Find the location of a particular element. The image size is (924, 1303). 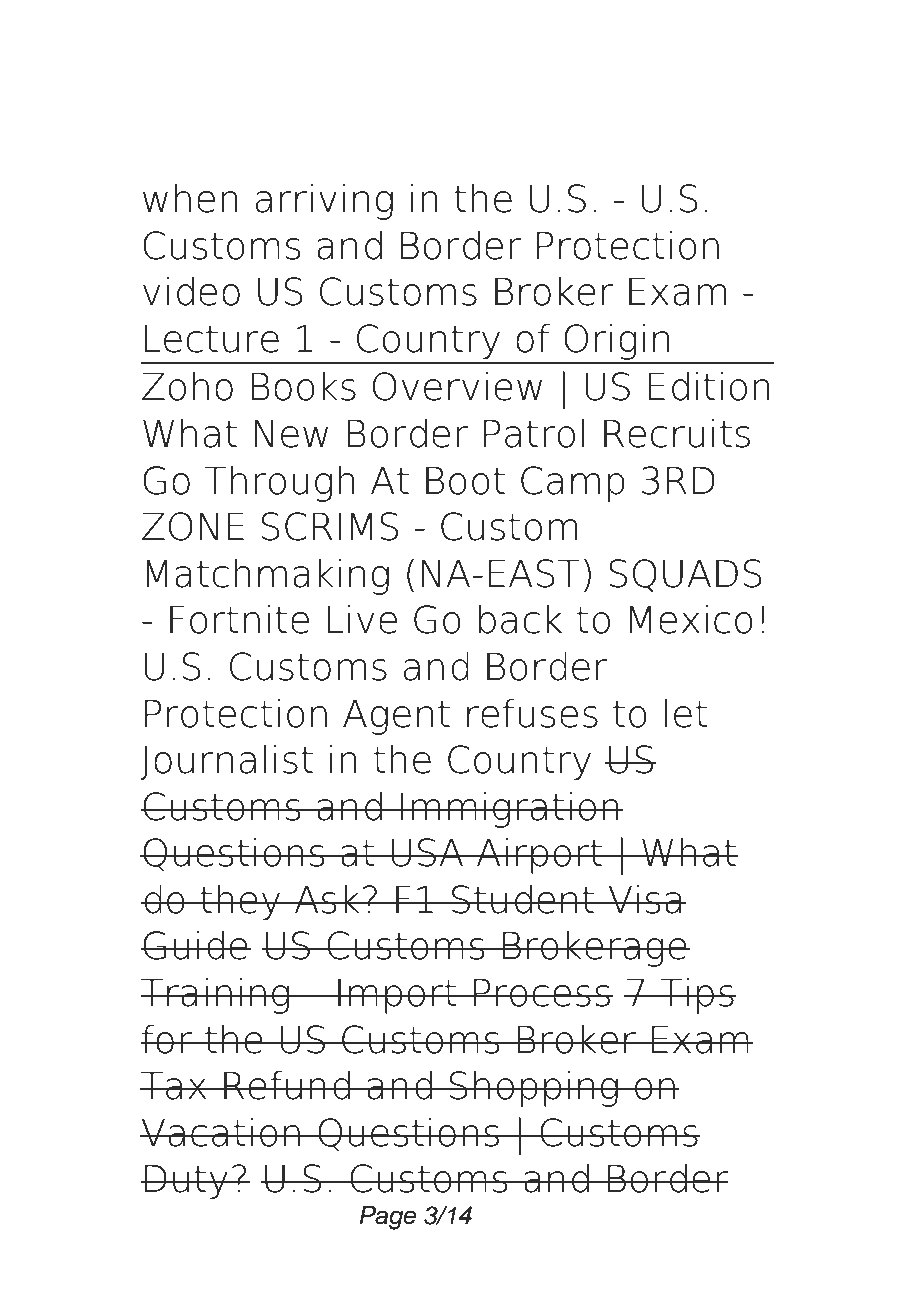

Free is located at coordinates (373, 75).
